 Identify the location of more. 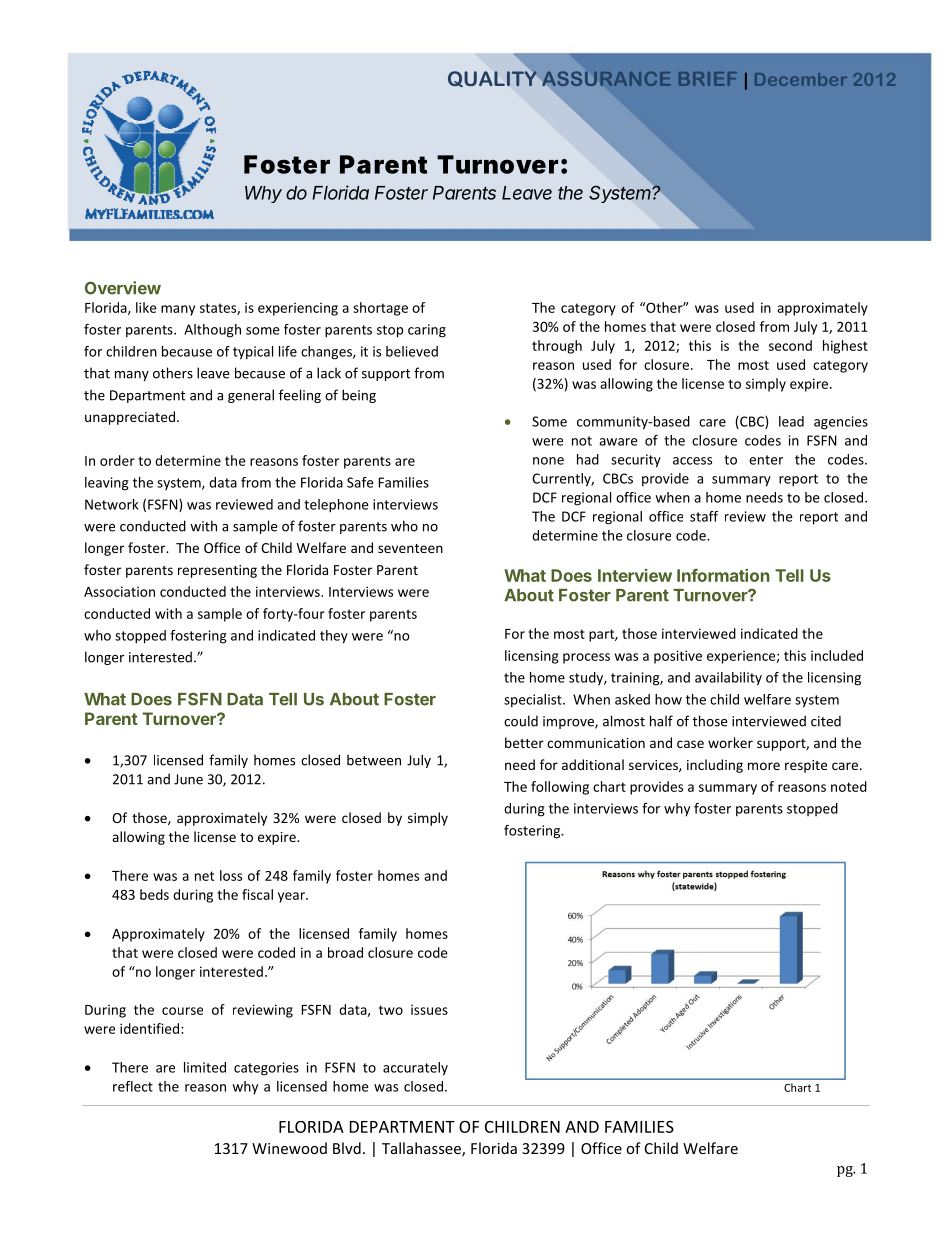
(764, 766).
